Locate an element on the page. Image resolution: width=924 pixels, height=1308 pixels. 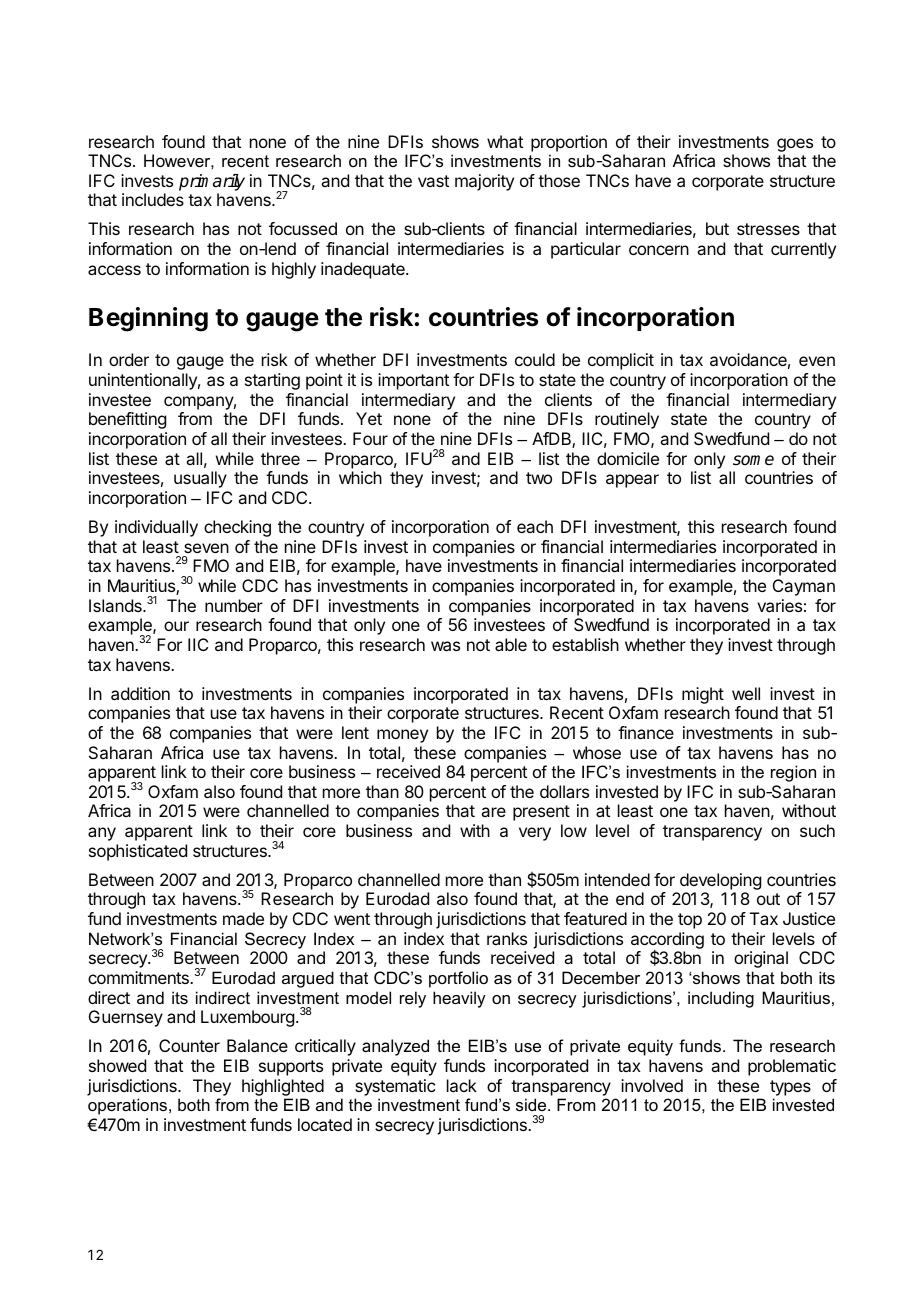
was is located at coordinates (445, 646).
